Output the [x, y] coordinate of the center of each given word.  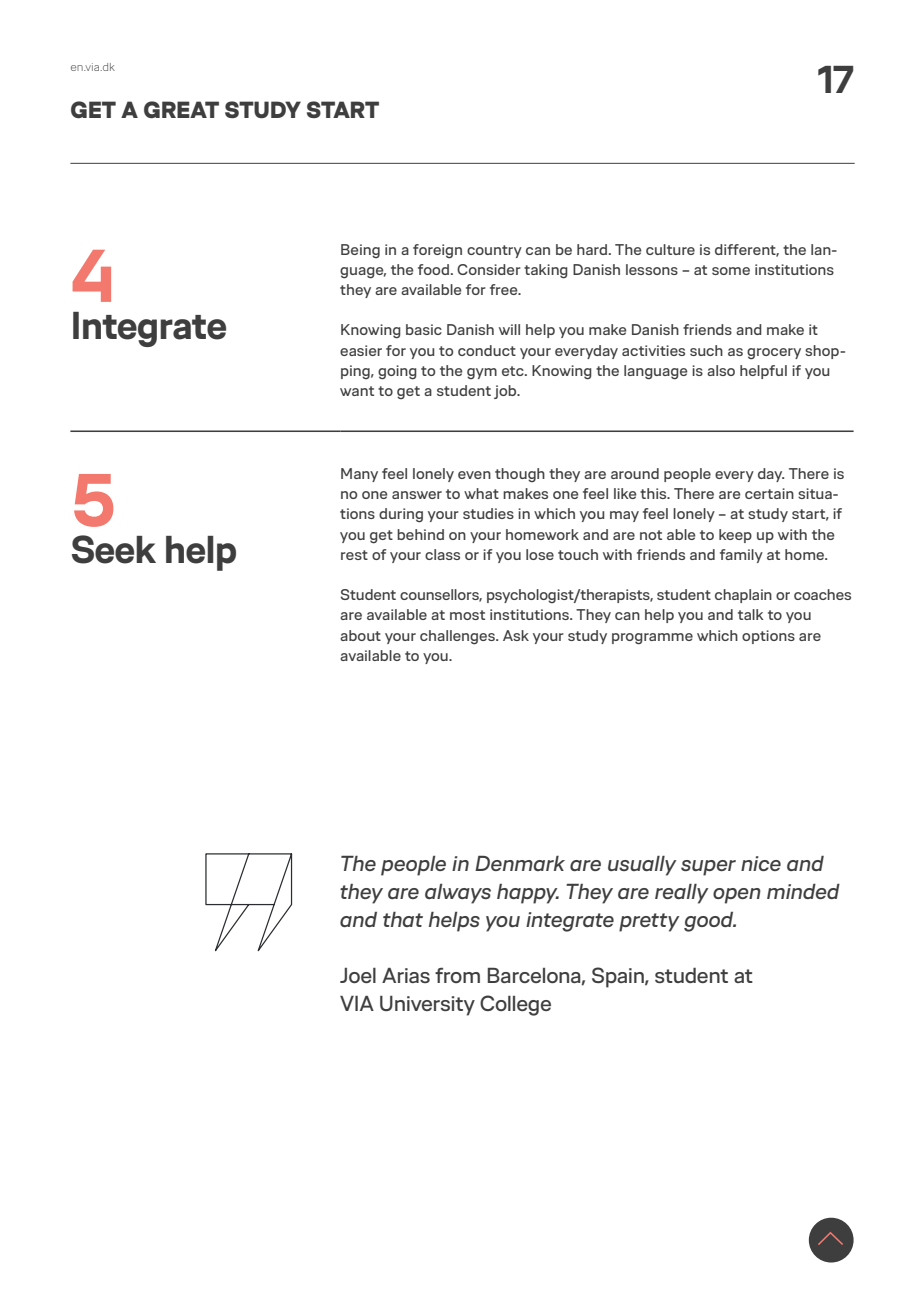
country [494, 251]
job [506, 392]
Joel [358, 975]
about [360, 635]
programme [652, 639]
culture [670, 249]
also [721, 370]
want [357, 391]
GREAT [181, 109]
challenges [458, 637]
